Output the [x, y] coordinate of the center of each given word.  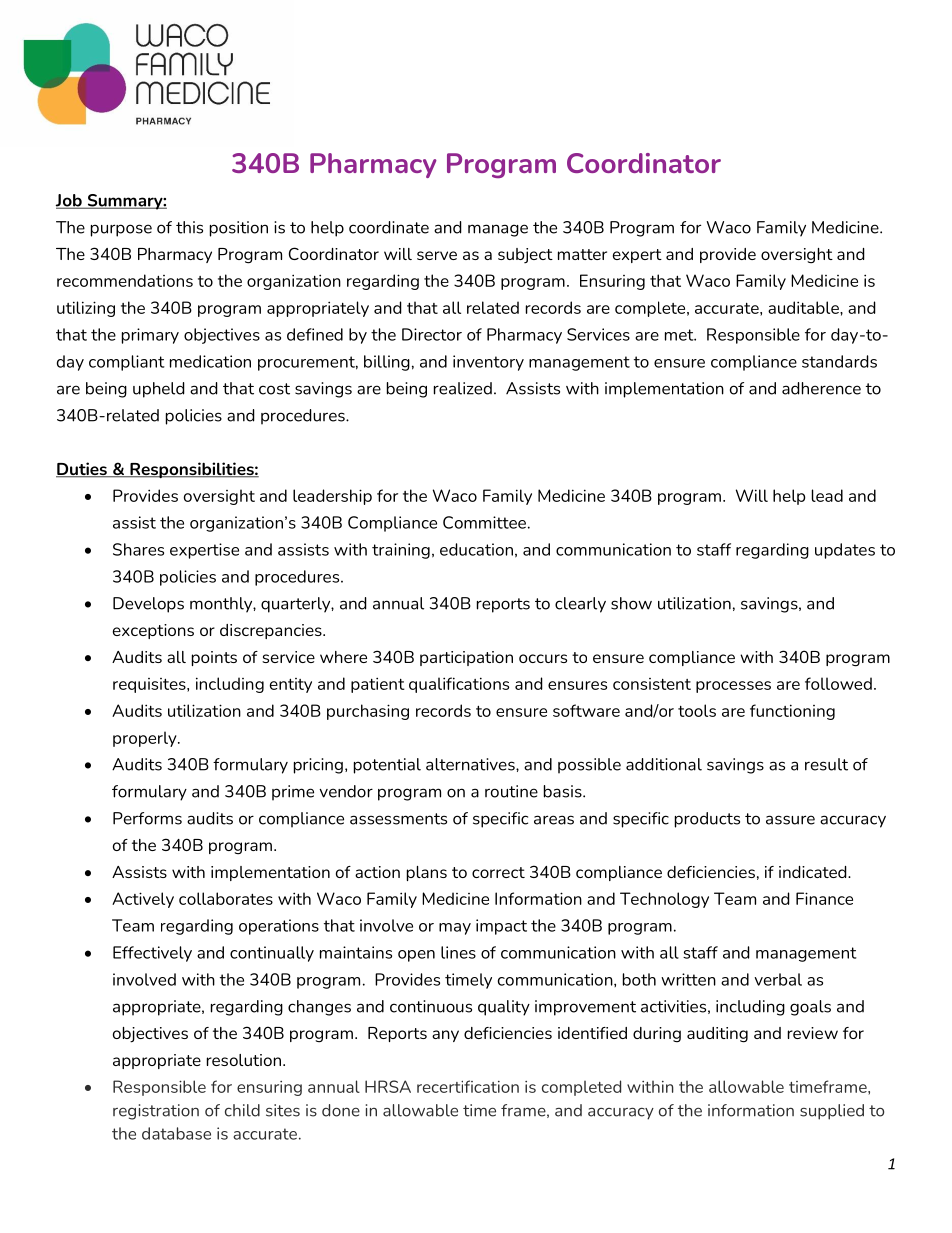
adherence [821, 388]
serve [437, 255]
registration [156, 1112]
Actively [143, 900]
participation [466, 658]
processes [733, 687]
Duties [82, 470]
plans [427, 873]
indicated [814, 872]
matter [582, 254]
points [214, 658]
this [189, 227]
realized [463, 388]
